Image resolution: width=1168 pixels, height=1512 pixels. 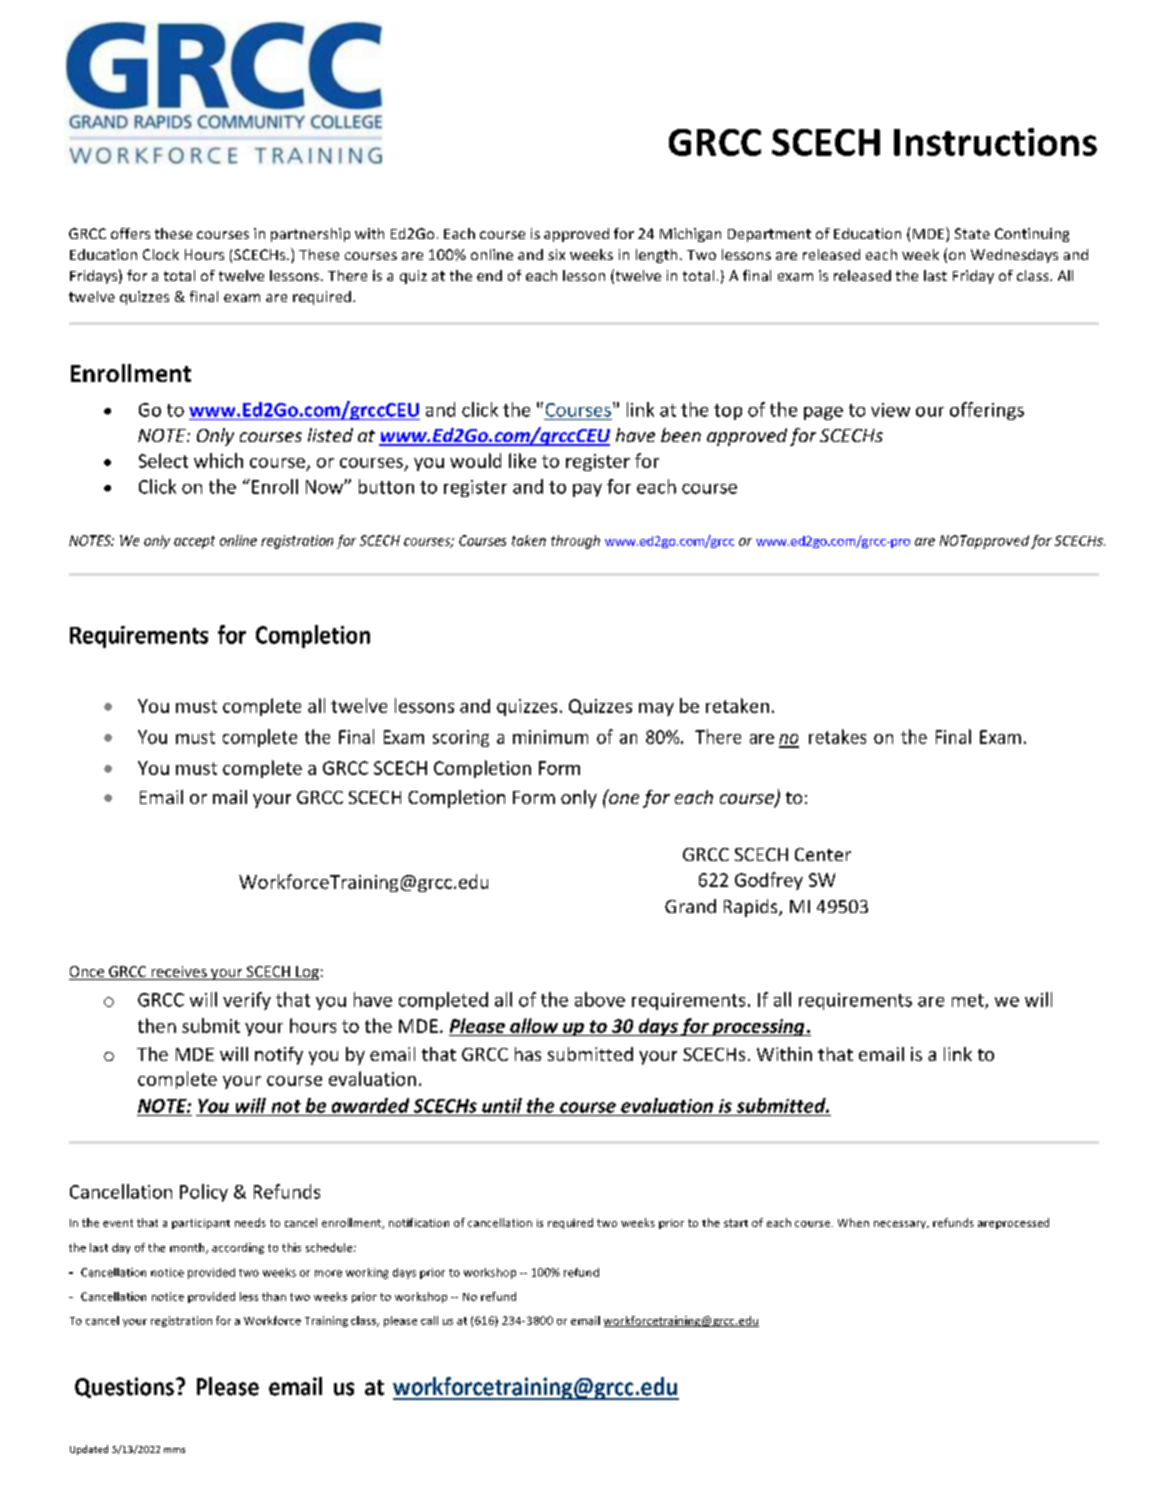 I want to click on State, so click(x=972, y=233).
